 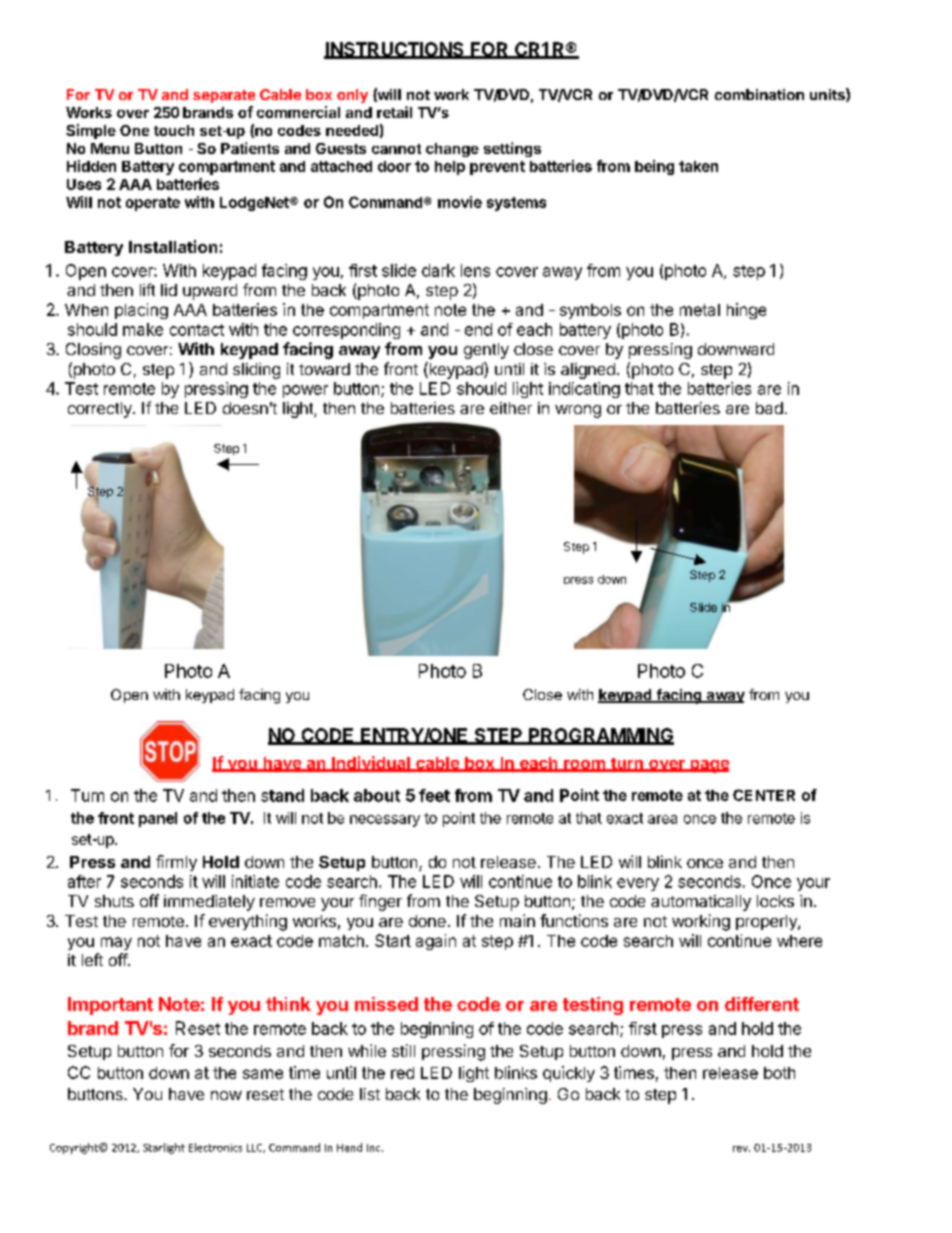 What do you see at coordinates (511, 408) in the screenshot?
I see `either` at bounding box center [511, 408].
